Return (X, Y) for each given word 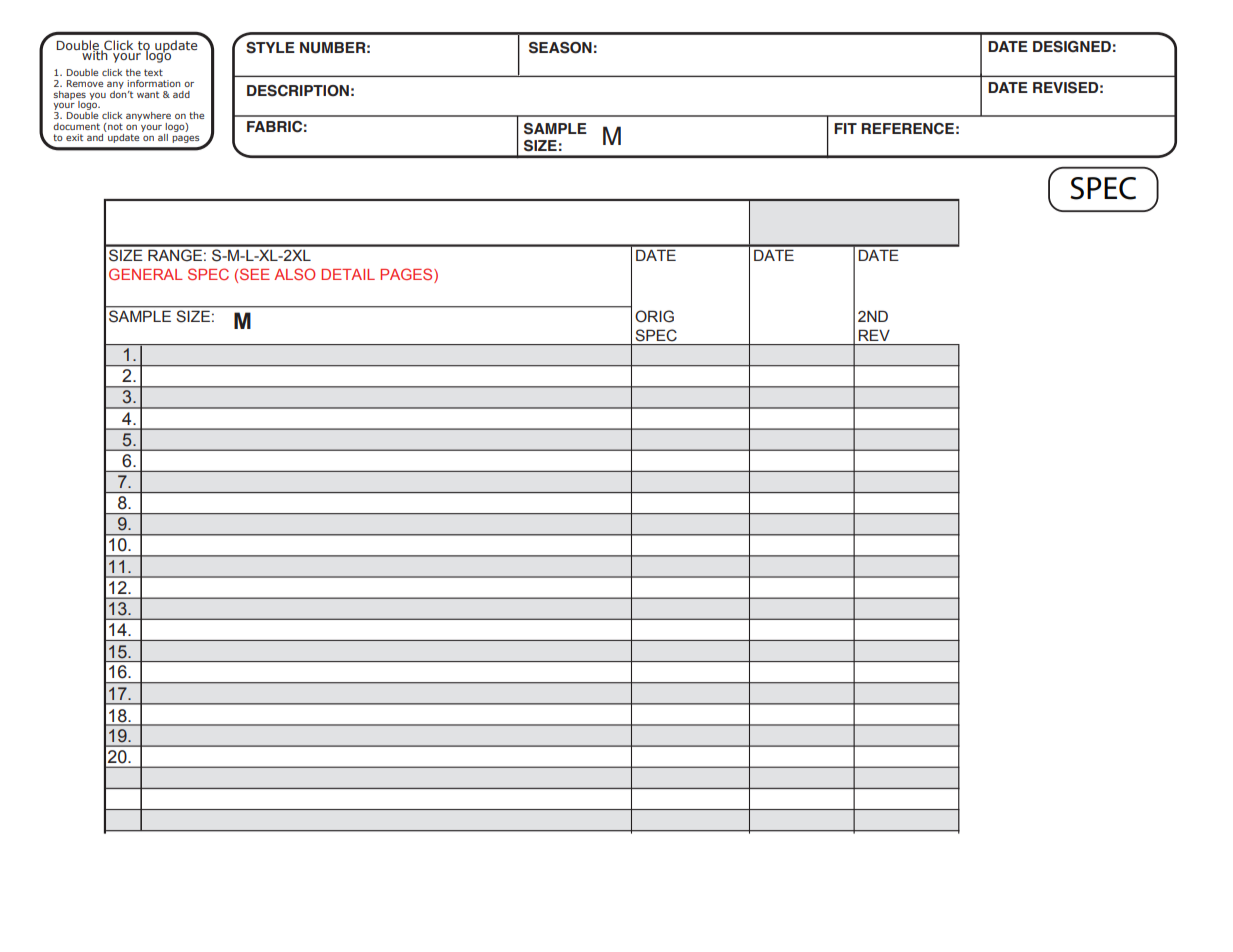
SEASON (560, 48)
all (163, 137)
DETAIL (348, 274)
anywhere (148, 118)
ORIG (654, 316)
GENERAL (146, 274)
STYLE (270, 48)
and (95, 137)
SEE (255, 274)
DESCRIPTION (298, 91)
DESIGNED (1072, 47)
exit (74, 137)
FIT (845, 128)
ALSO (294, 274)
